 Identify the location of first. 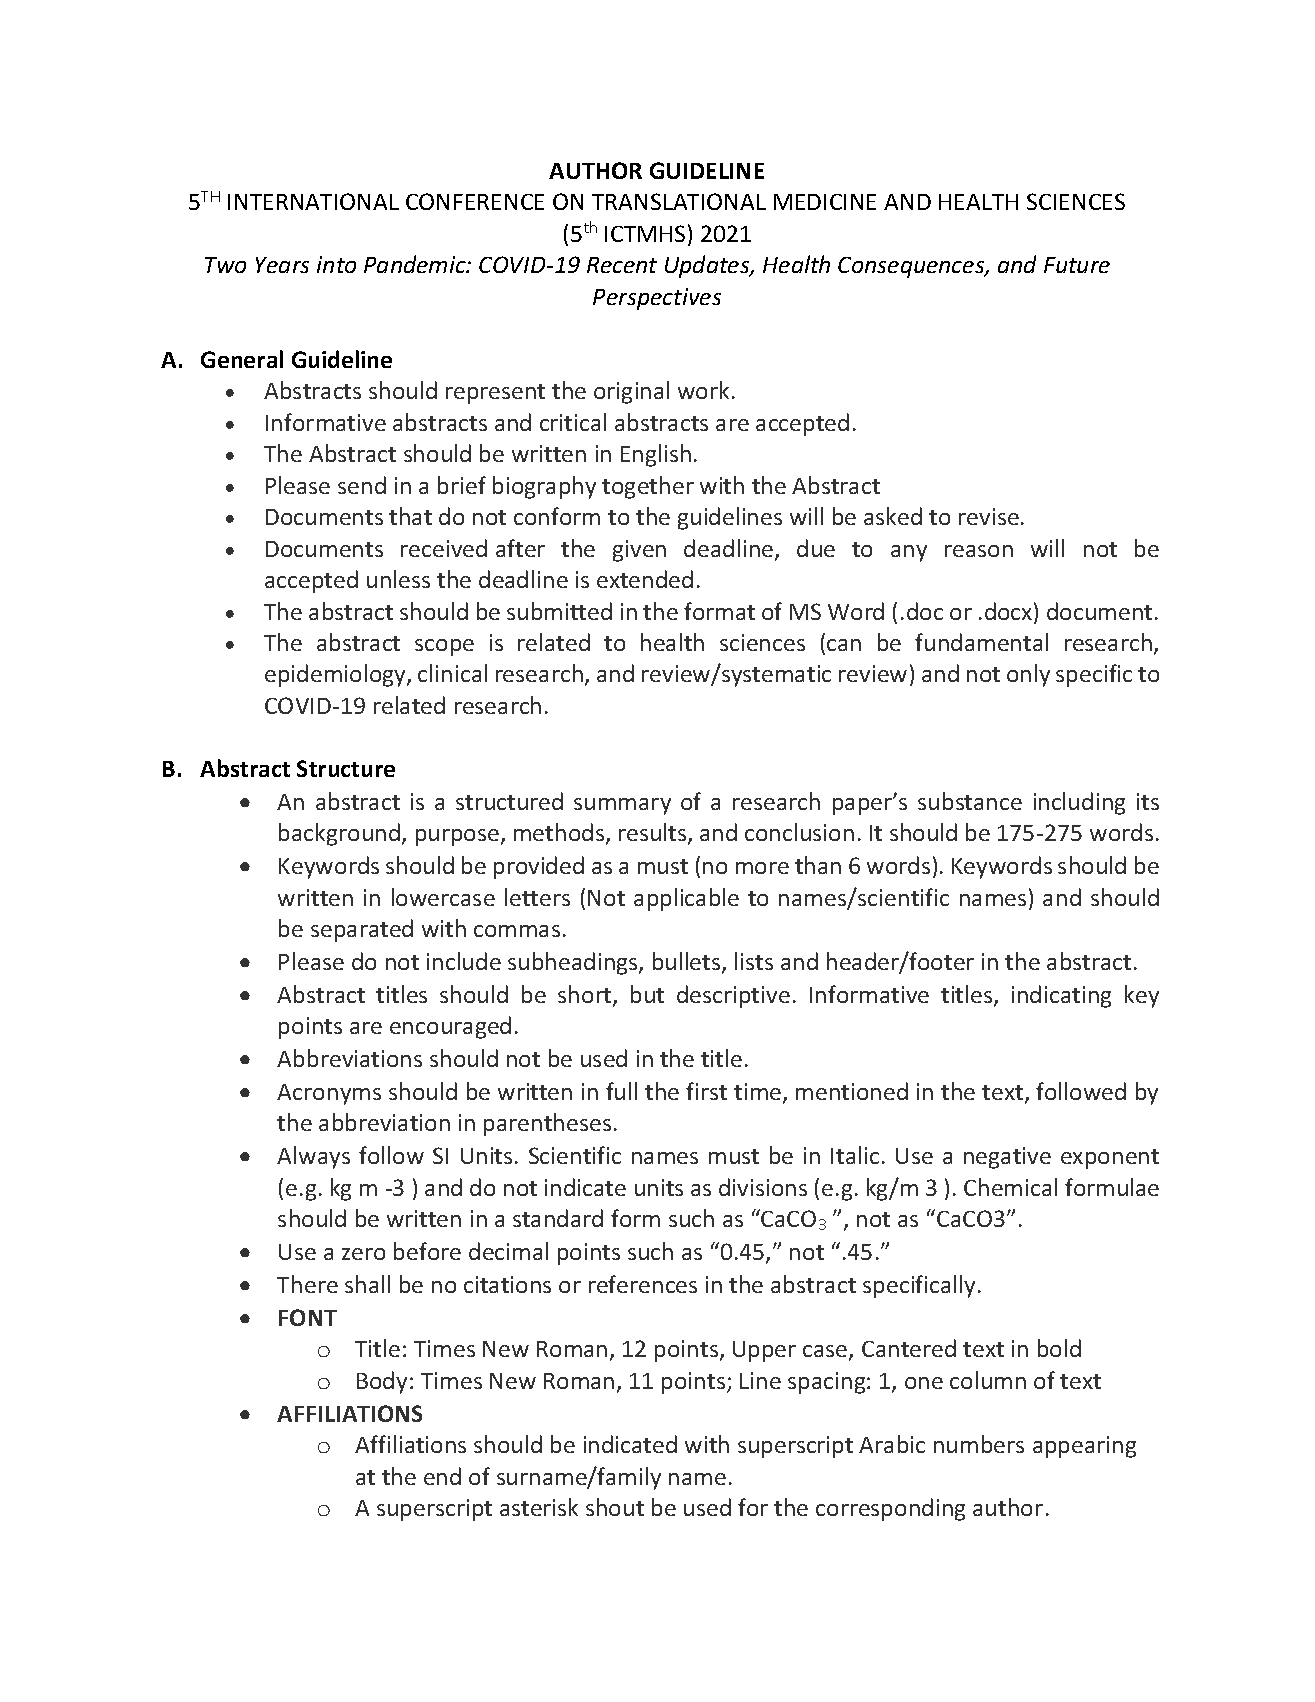
(706, 1091).
